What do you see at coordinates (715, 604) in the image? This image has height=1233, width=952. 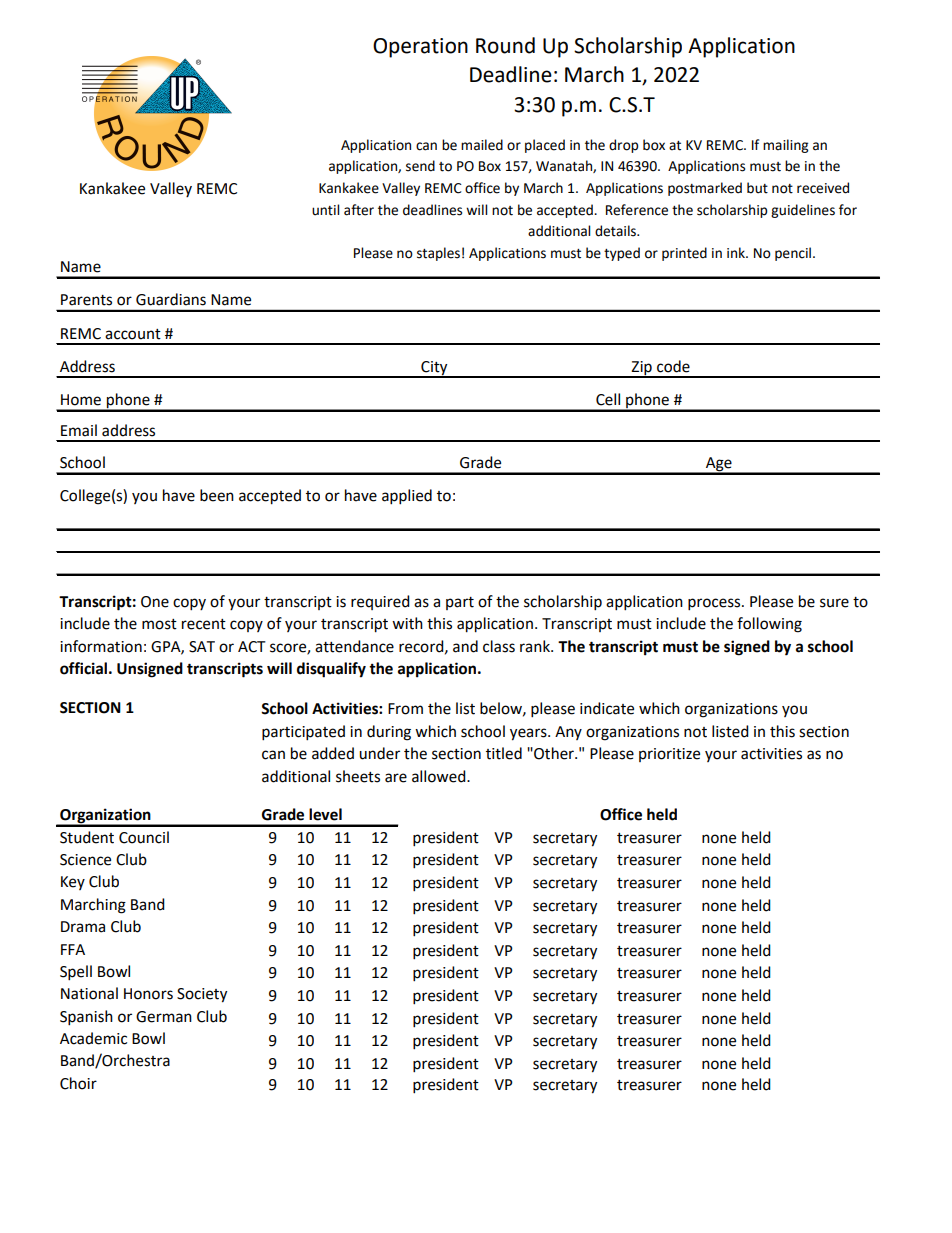 I see `process` at bounding box center [715, 604].
